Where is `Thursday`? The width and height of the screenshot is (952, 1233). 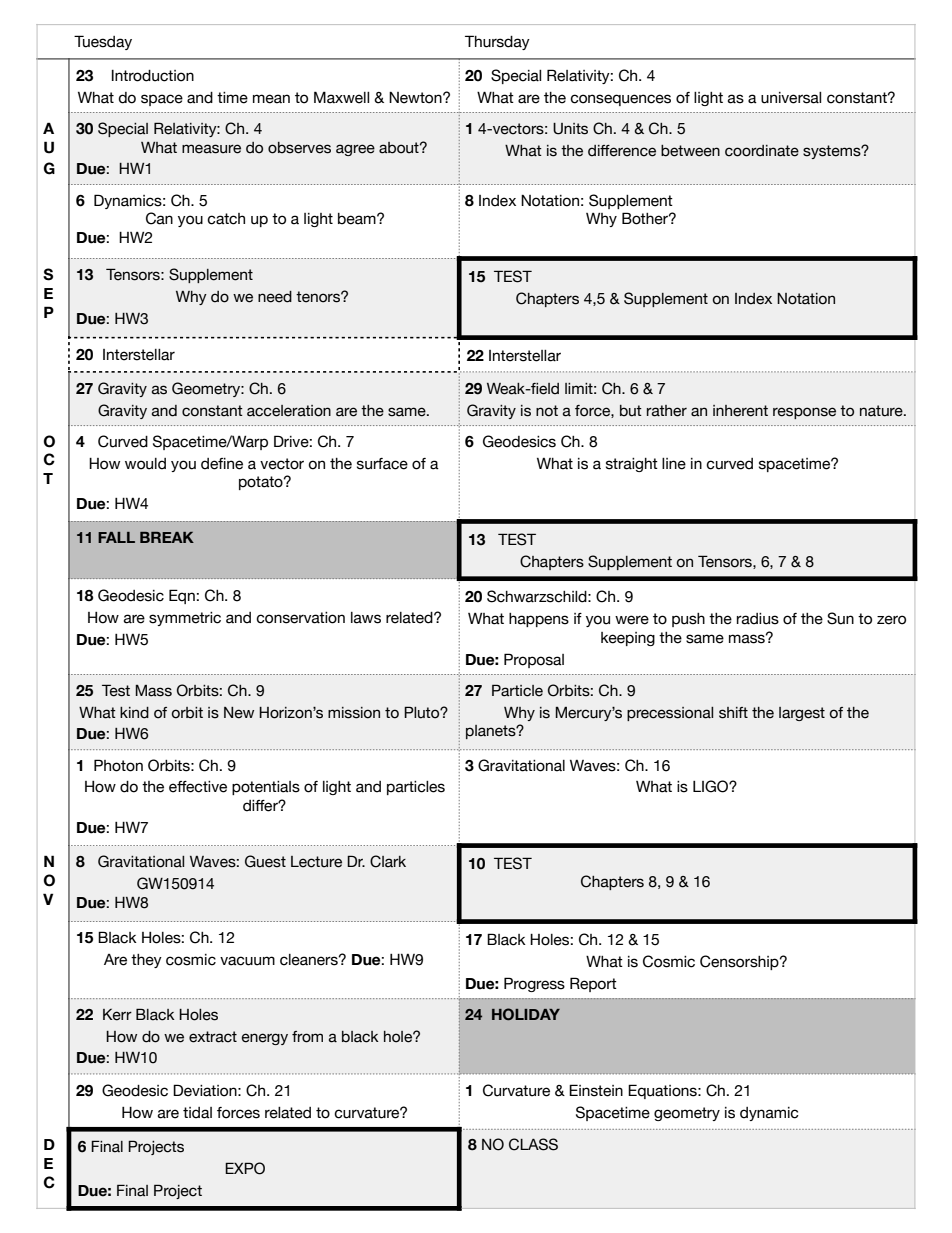 Thursday is located at coordinates (497, 42).
